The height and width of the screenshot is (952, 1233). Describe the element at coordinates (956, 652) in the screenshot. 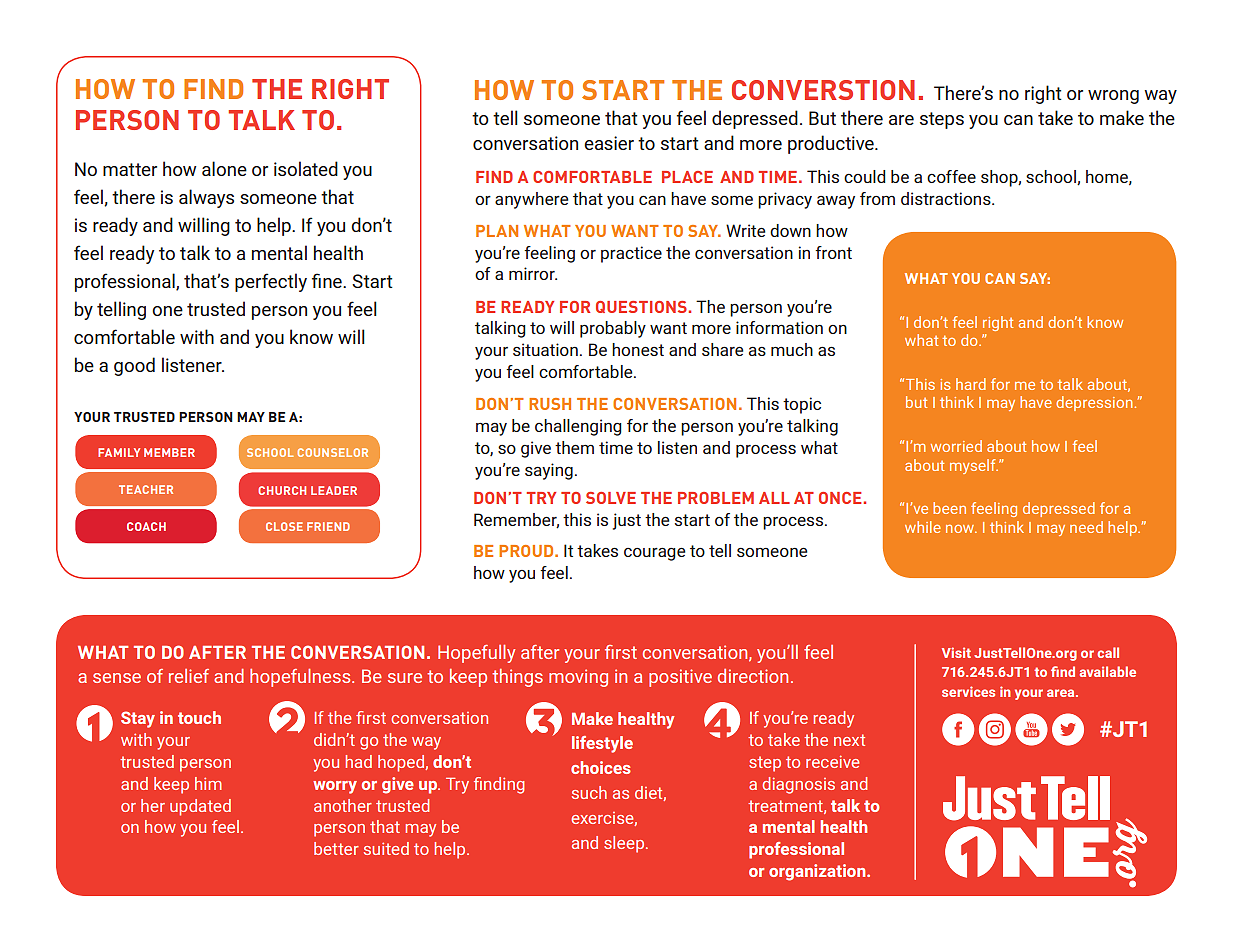

I see `Visit` at that location.
